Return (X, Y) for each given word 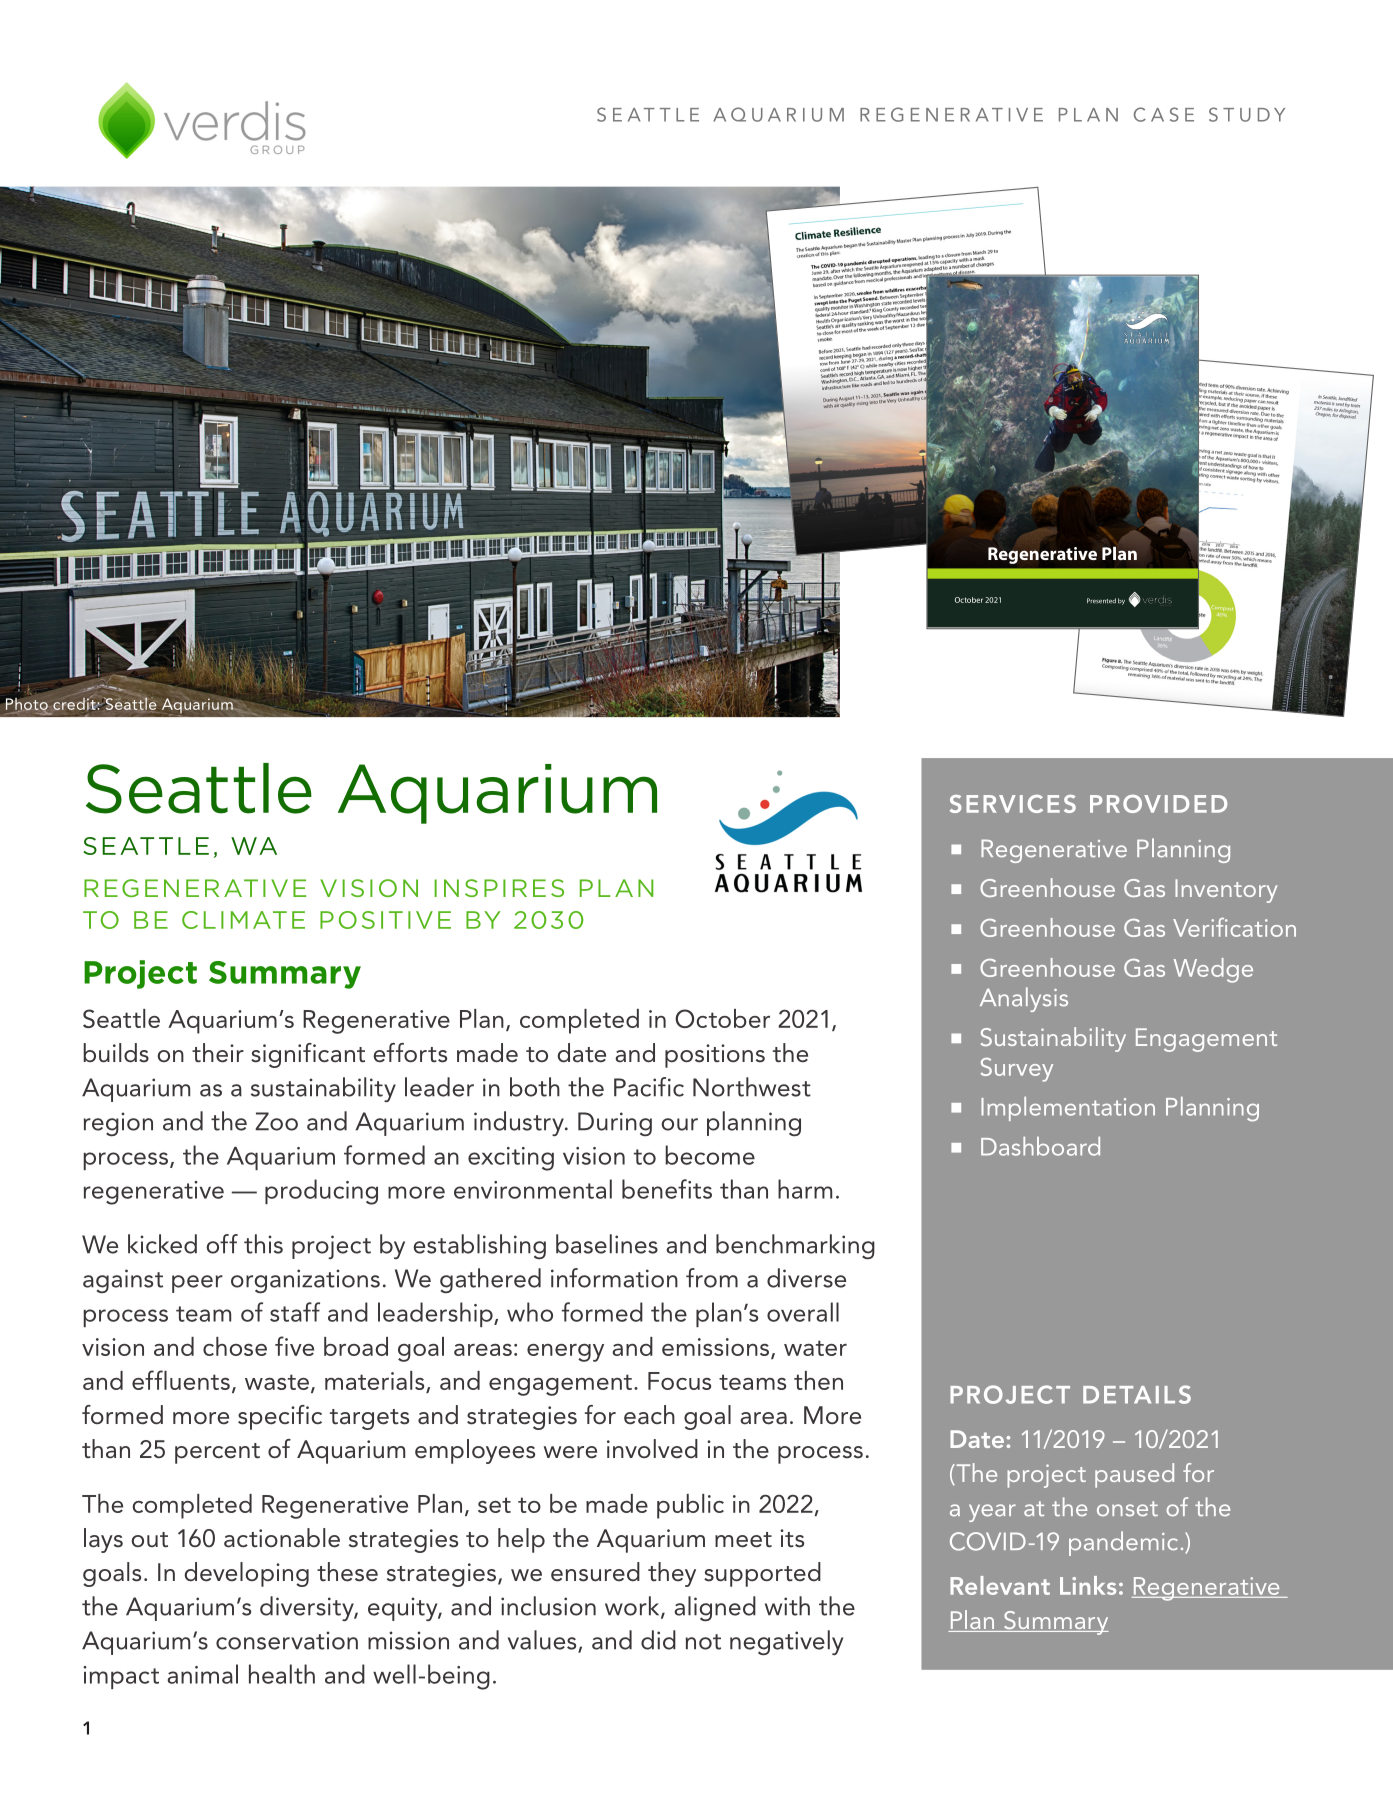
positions (715, 1056)
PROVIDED (1158, 804)
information (614, 1278)
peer (197, 1284)
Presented (1101, 601)
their (218, 1053)
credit (75, 703)
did (658, 1640)
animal (202, 1674)
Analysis (1024, 999)
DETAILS (1137, 1394)
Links (1088, 1585)
